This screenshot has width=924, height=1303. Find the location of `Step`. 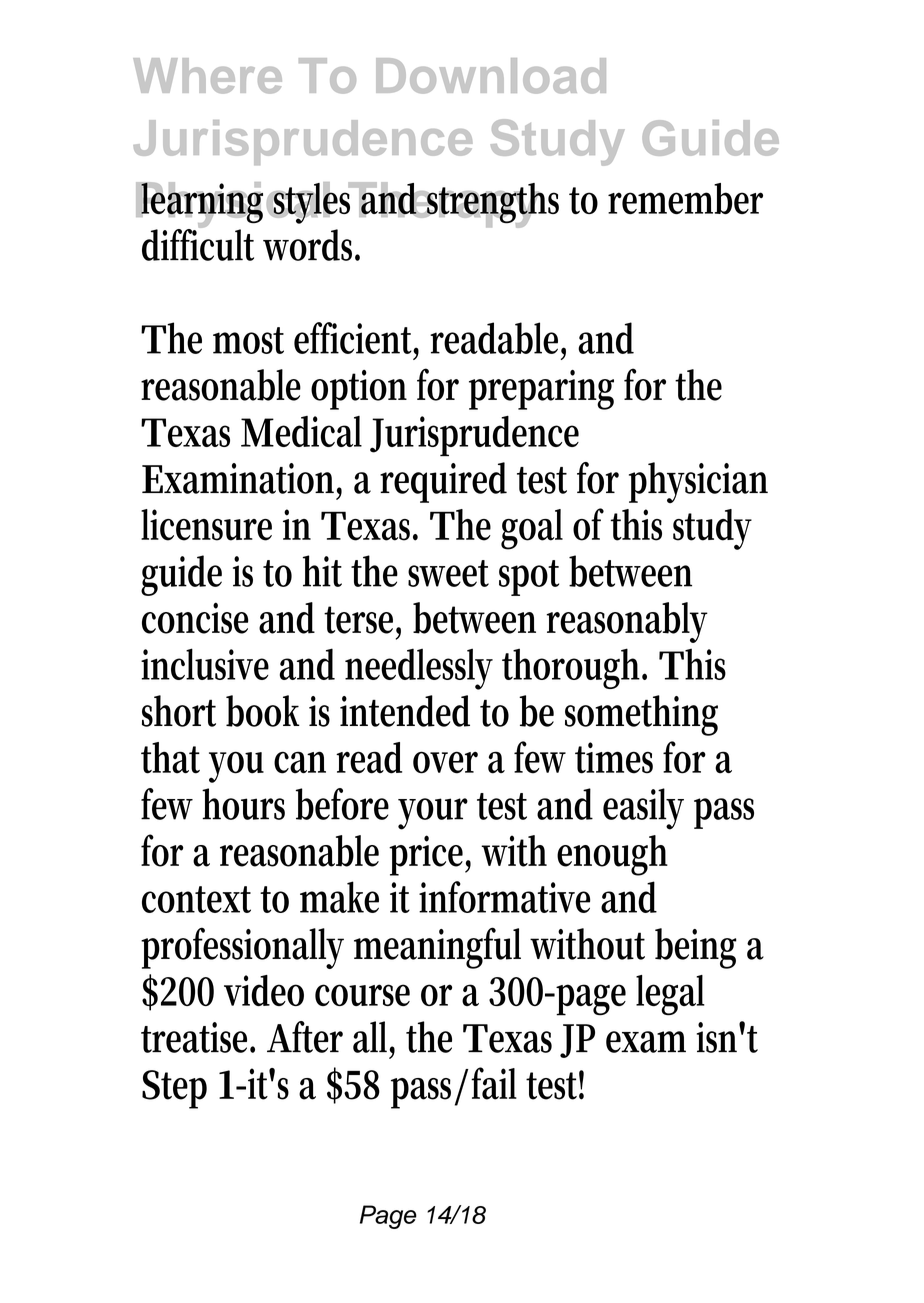

Step is located at coordinates (174, 1089).
